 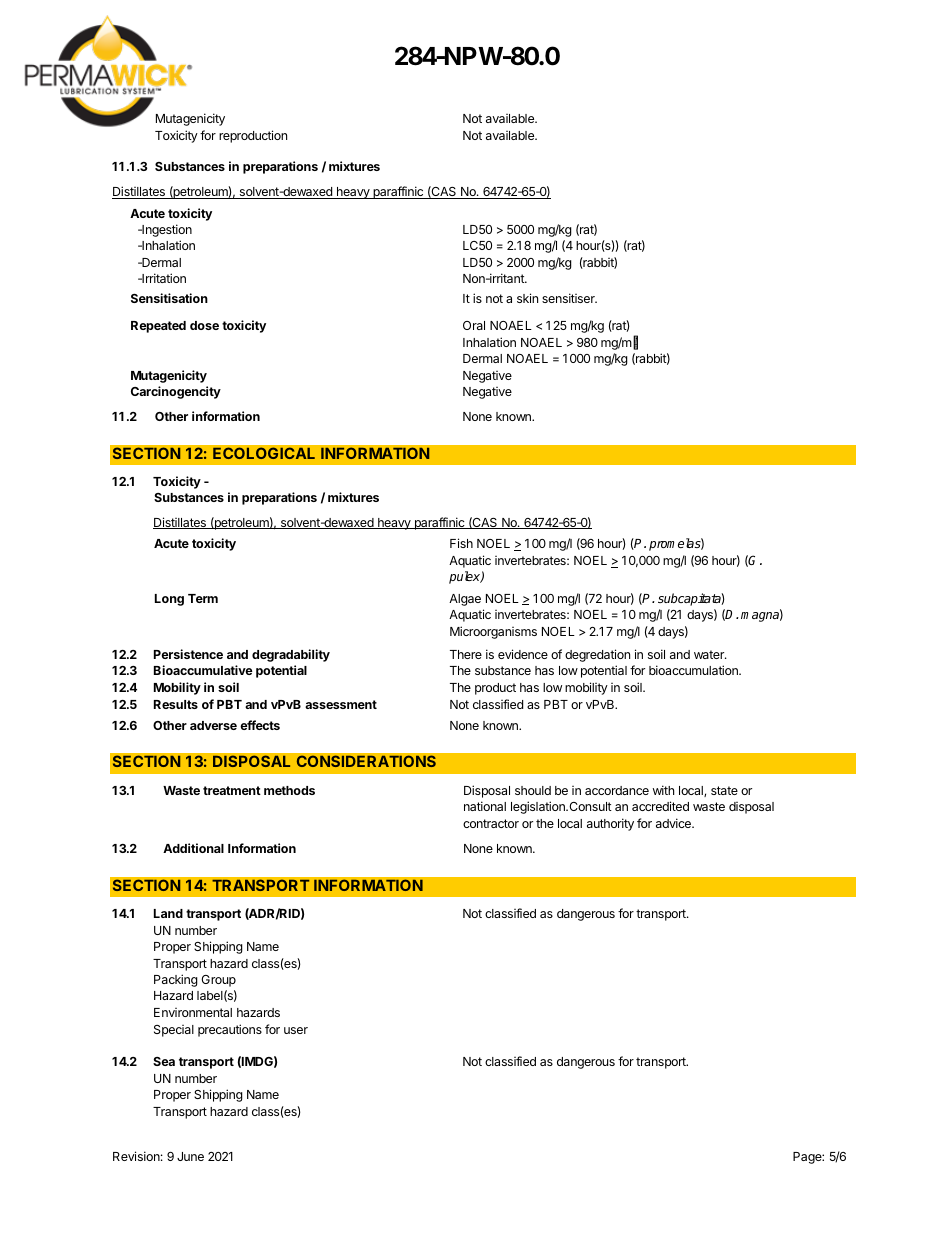 I want to click on Oral, so click(x=474, y=325).
